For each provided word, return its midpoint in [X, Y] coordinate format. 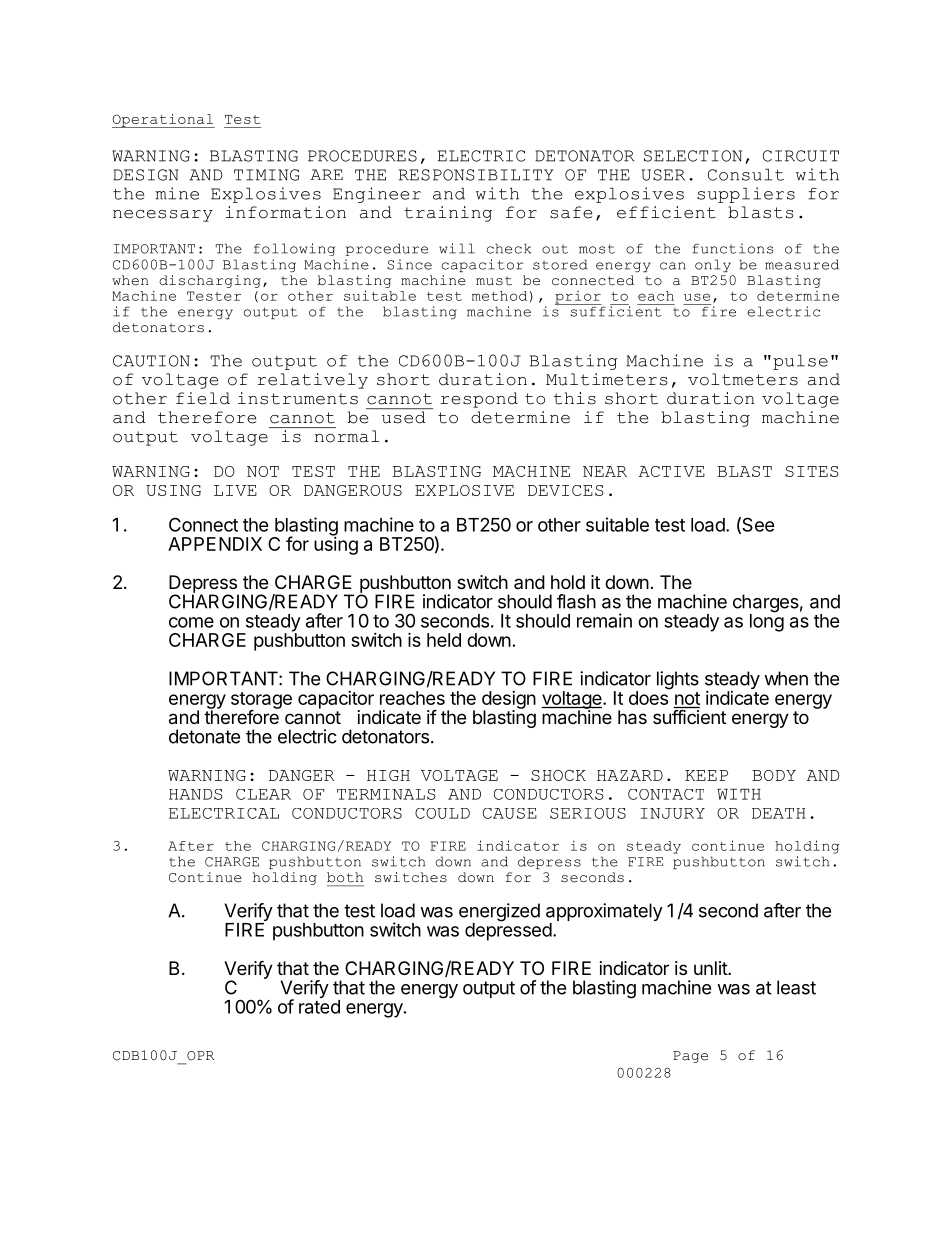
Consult [746, 174]
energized [499, 913]
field [203, 398]
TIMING [267, 175]
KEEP [706, 775]
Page [690, 1057]
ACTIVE [672, 471]
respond [479, 400]
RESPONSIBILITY [476, 175]
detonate [204, 736]
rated [319, 1007]
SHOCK [558, 775]
